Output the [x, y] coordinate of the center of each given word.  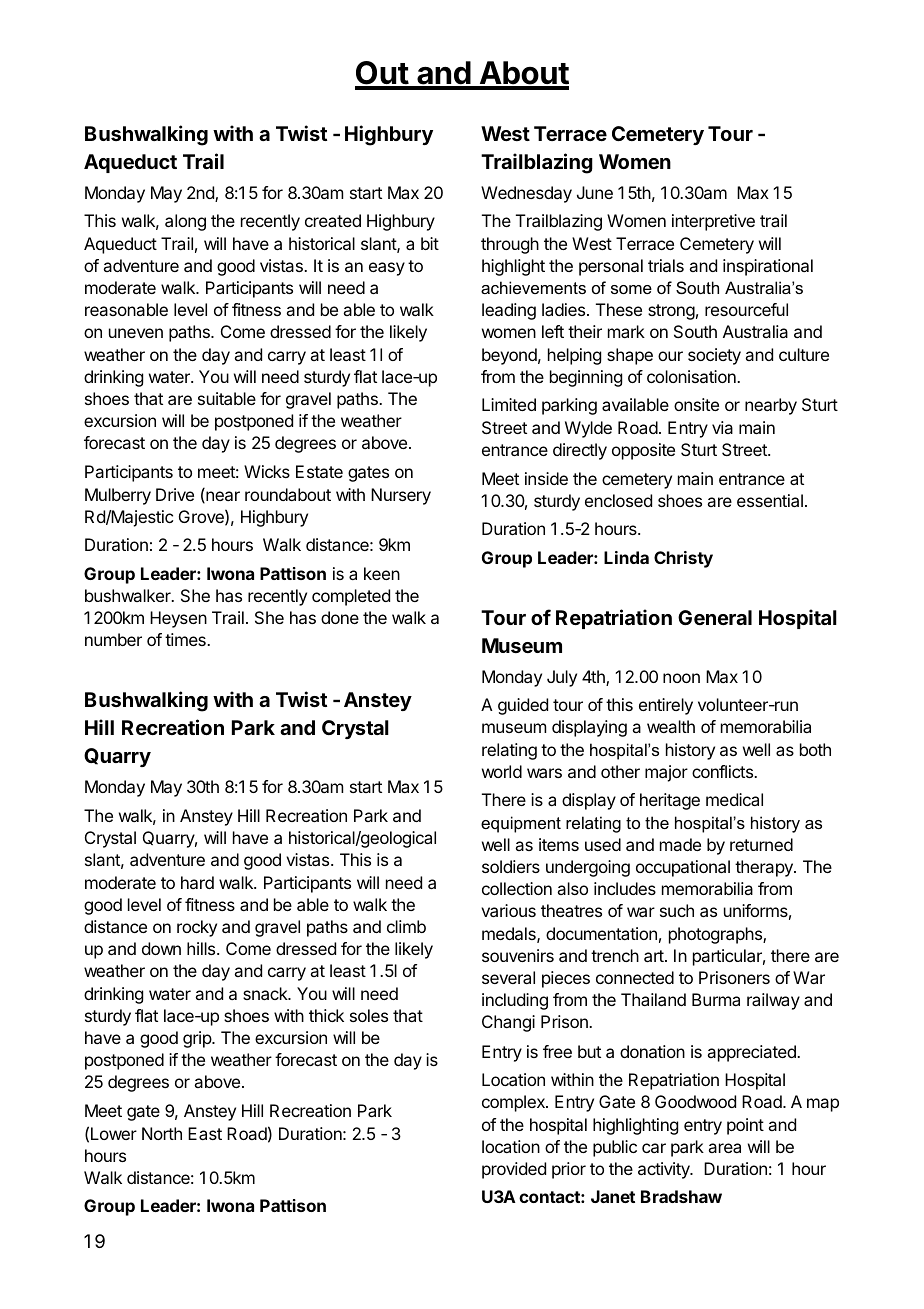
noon [681, 678]
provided [514, 1170]
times [186, 639]
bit [430, 243]
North [162, 1133]
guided [523, 706]
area [724, 1148]
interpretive [713, 222]
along [185, 222]
